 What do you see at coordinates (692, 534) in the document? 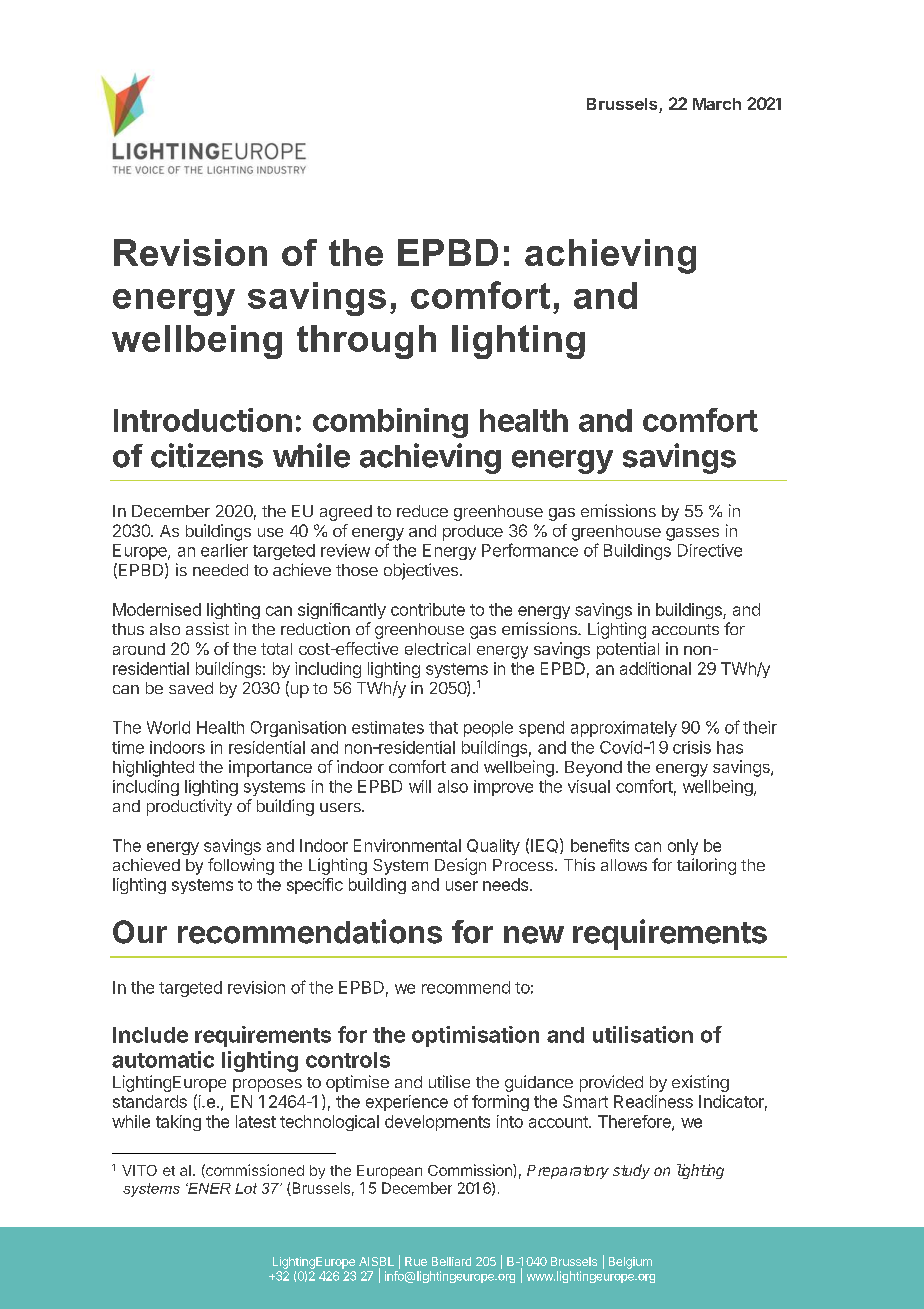
I see `gasses` at bounding box center [692, 534].
